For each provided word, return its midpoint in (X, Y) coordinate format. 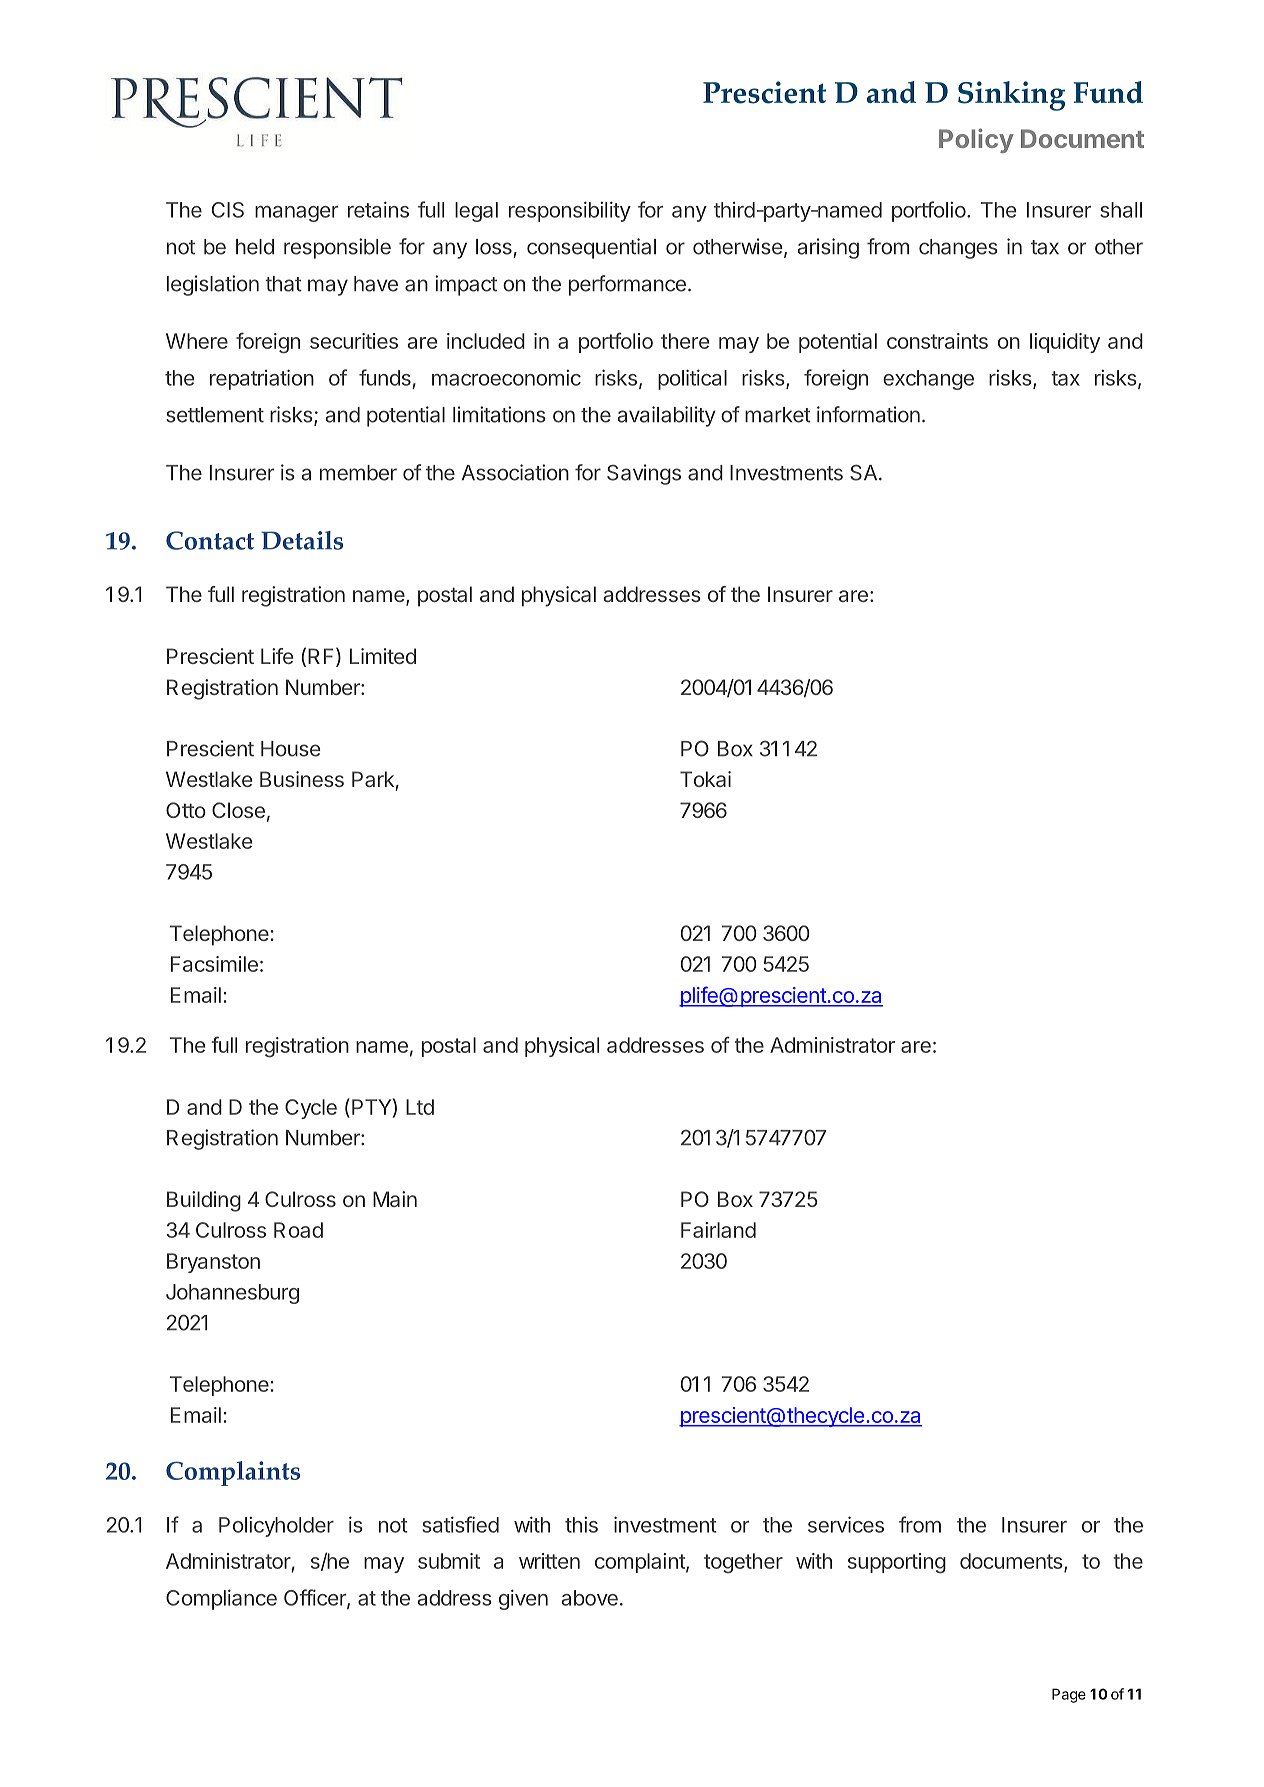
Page (1069, 1695)
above (589, 1598)
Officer (316, 1598)
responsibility (570, 211)
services (846, 1524)
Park (373, 779)
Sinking (1011, 96)
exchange (928, 380)
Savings (644, 474)
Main (395, 1199)
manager (296, 214)
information (868, 414)
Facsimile (214, 964)
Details (302, 540)
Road (298, 1230)
